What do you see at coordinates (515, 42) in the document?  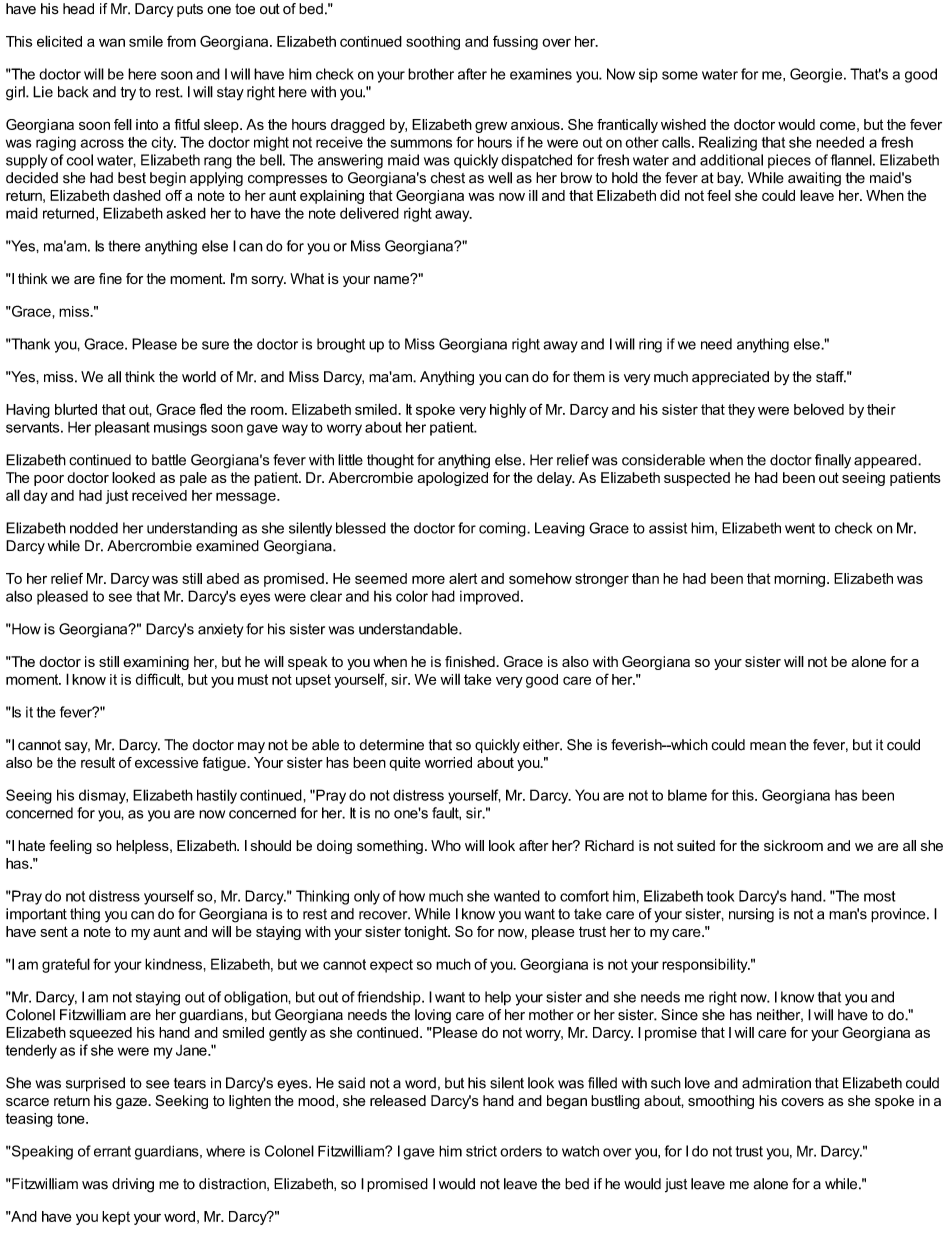 I see `fussing` at bounding box center [515, 42].
